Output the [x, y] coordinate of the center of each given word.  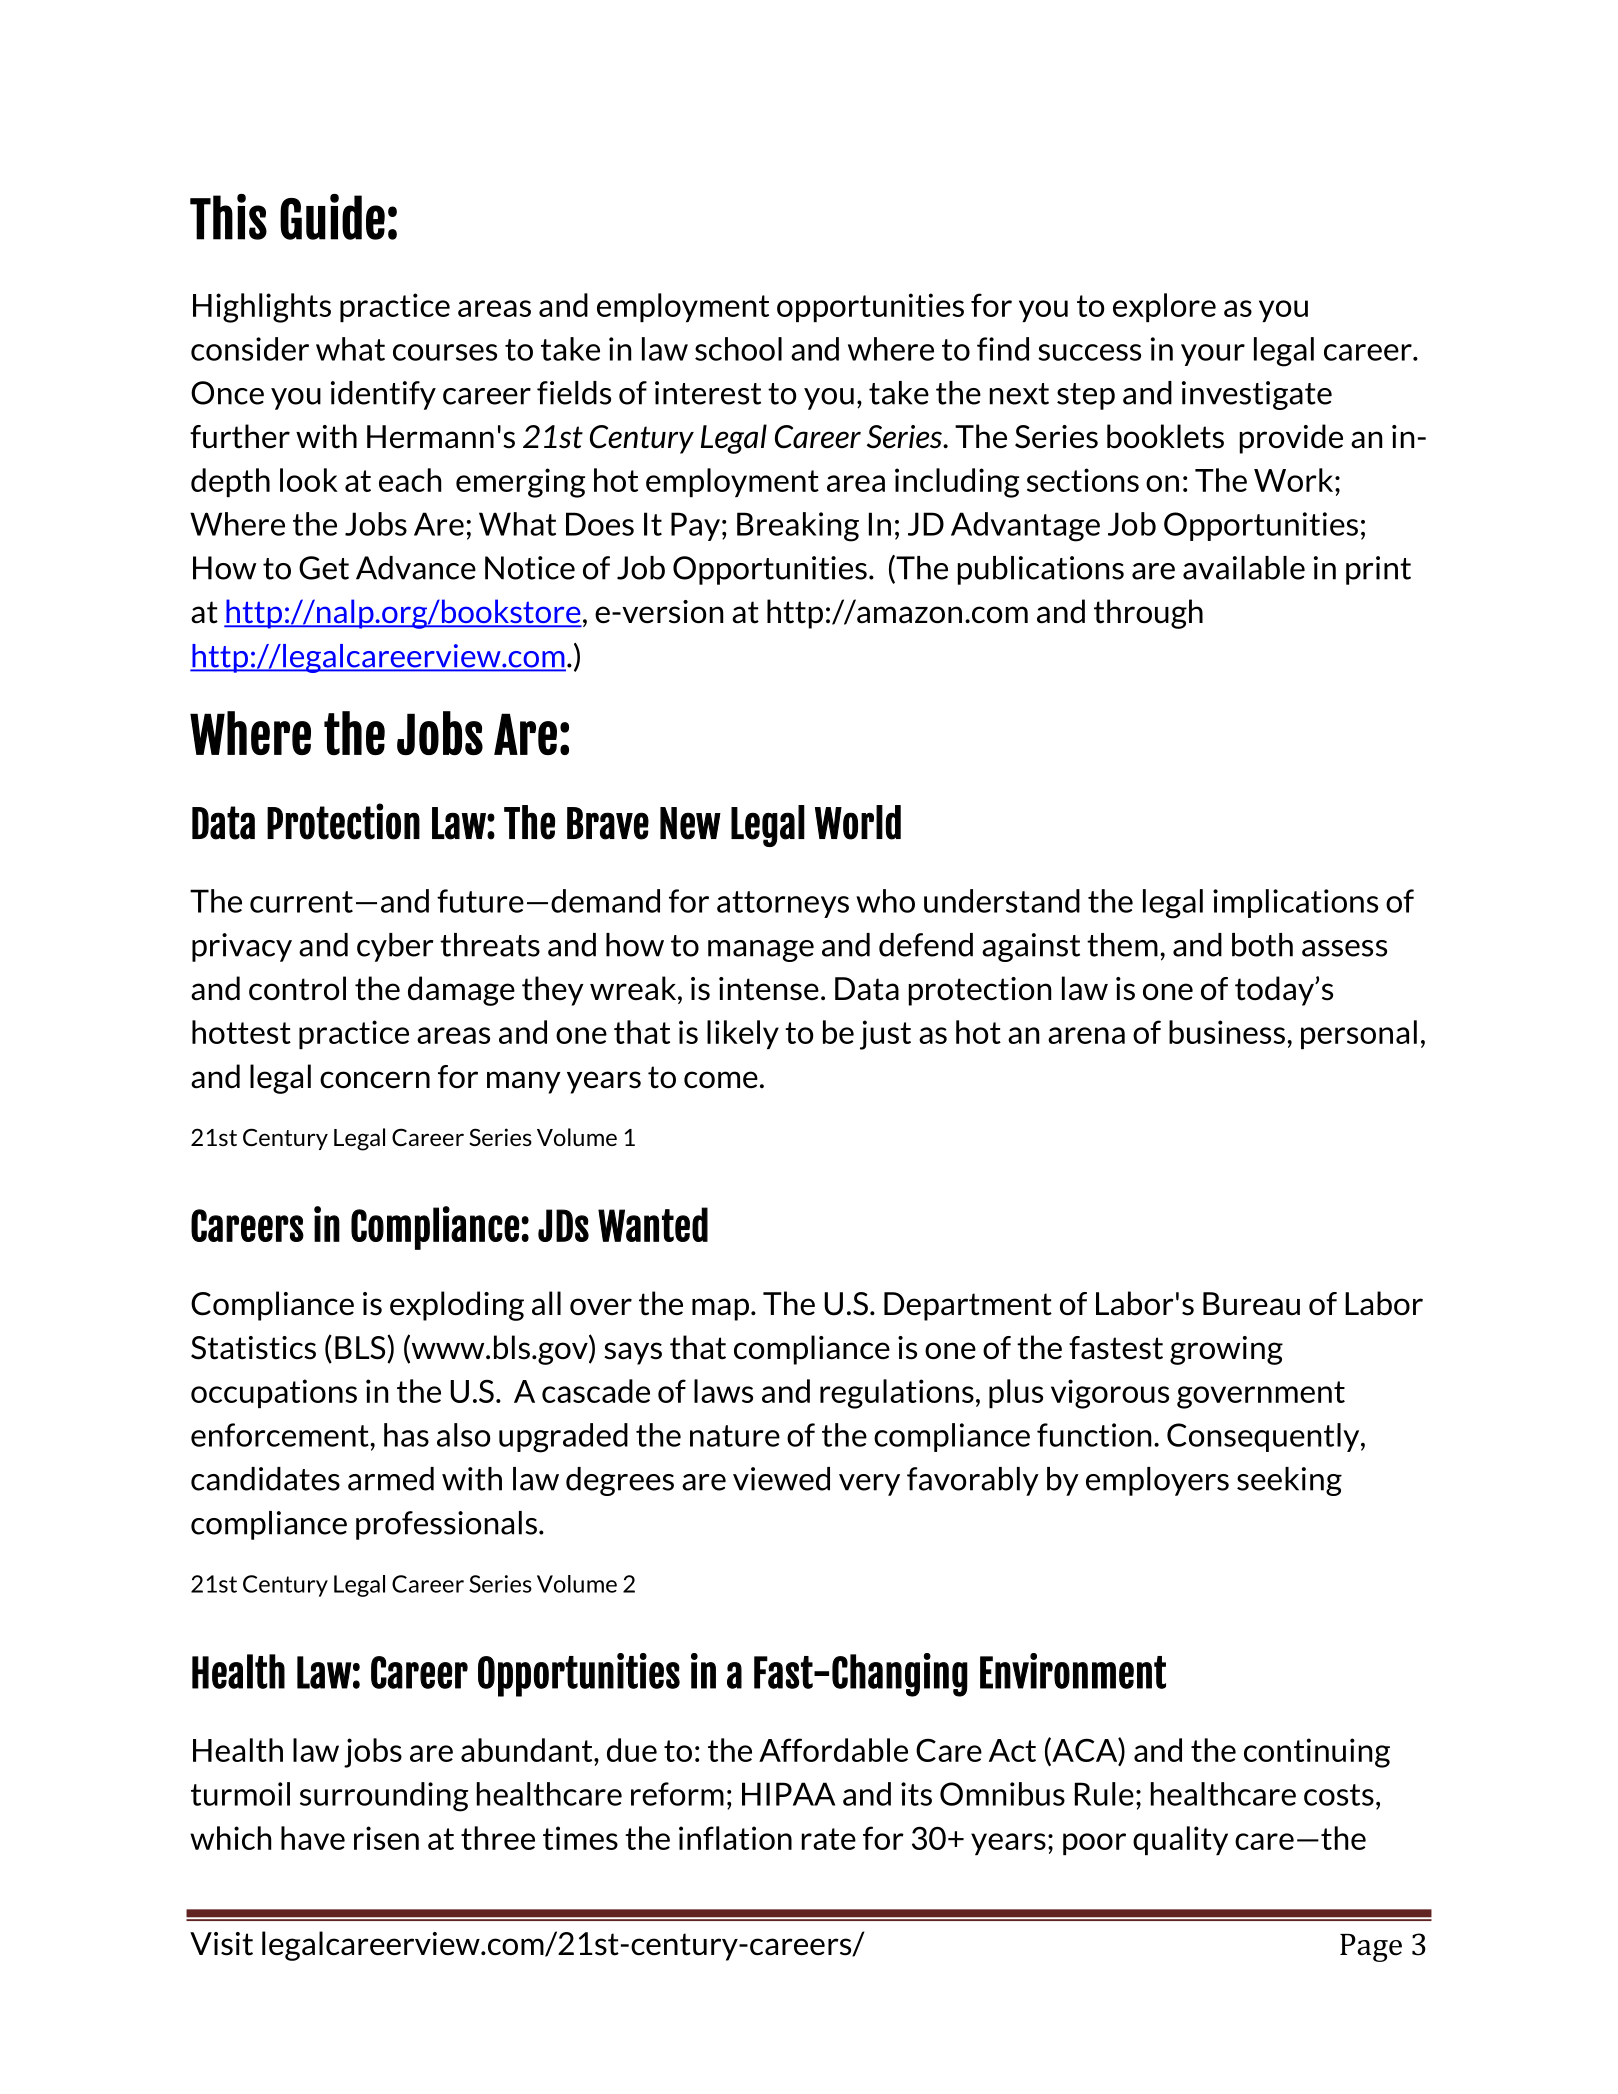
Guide [332, 217]
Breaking [798, 527]
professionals [446, 1525]
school [738, 349]
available [1244, 568]
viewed [781, 1479]
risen [386, 1838]
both [1262, 945]
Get [324, 568]
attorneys [783, 904]
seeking [1289, 1481]
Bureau [1251, 1304]
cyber [395, 947]
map [722, 1309]
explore [1164, 307]
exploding [457, 1306]
